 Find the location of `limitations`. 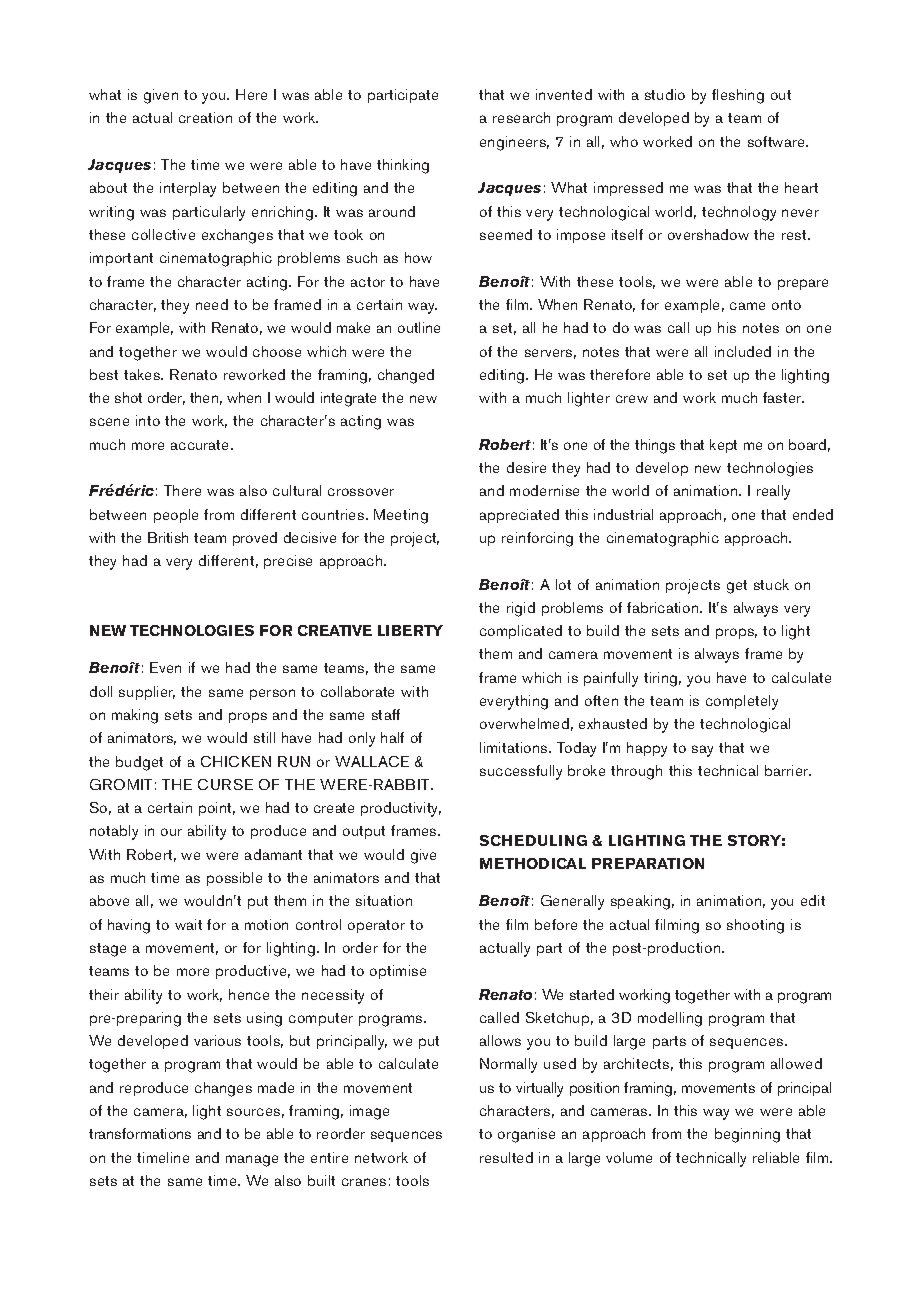

limitations is located at coordinates (515, 747).
